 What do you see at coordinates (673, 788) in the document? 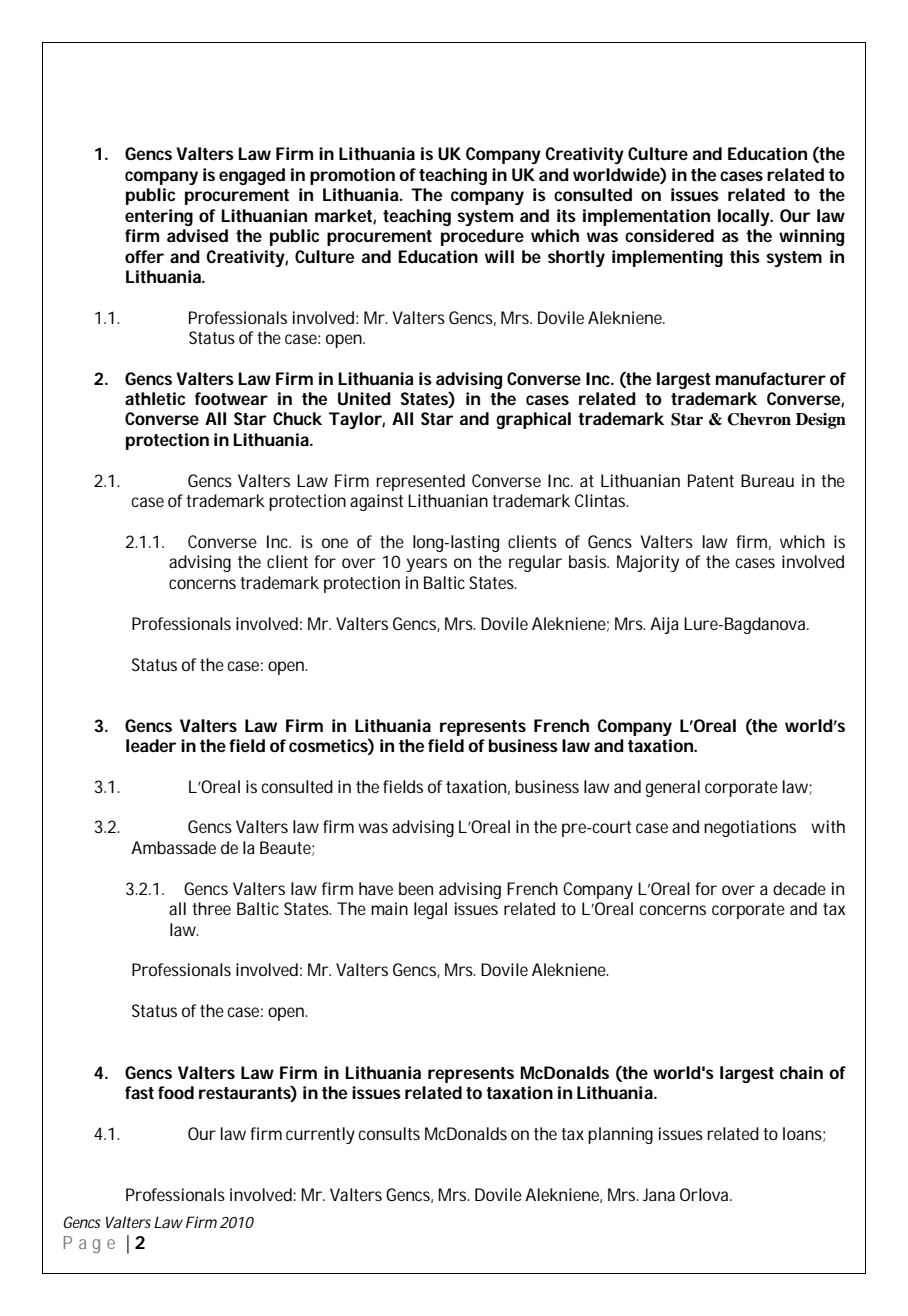
I see `general` at bounding box center [673, 788].
